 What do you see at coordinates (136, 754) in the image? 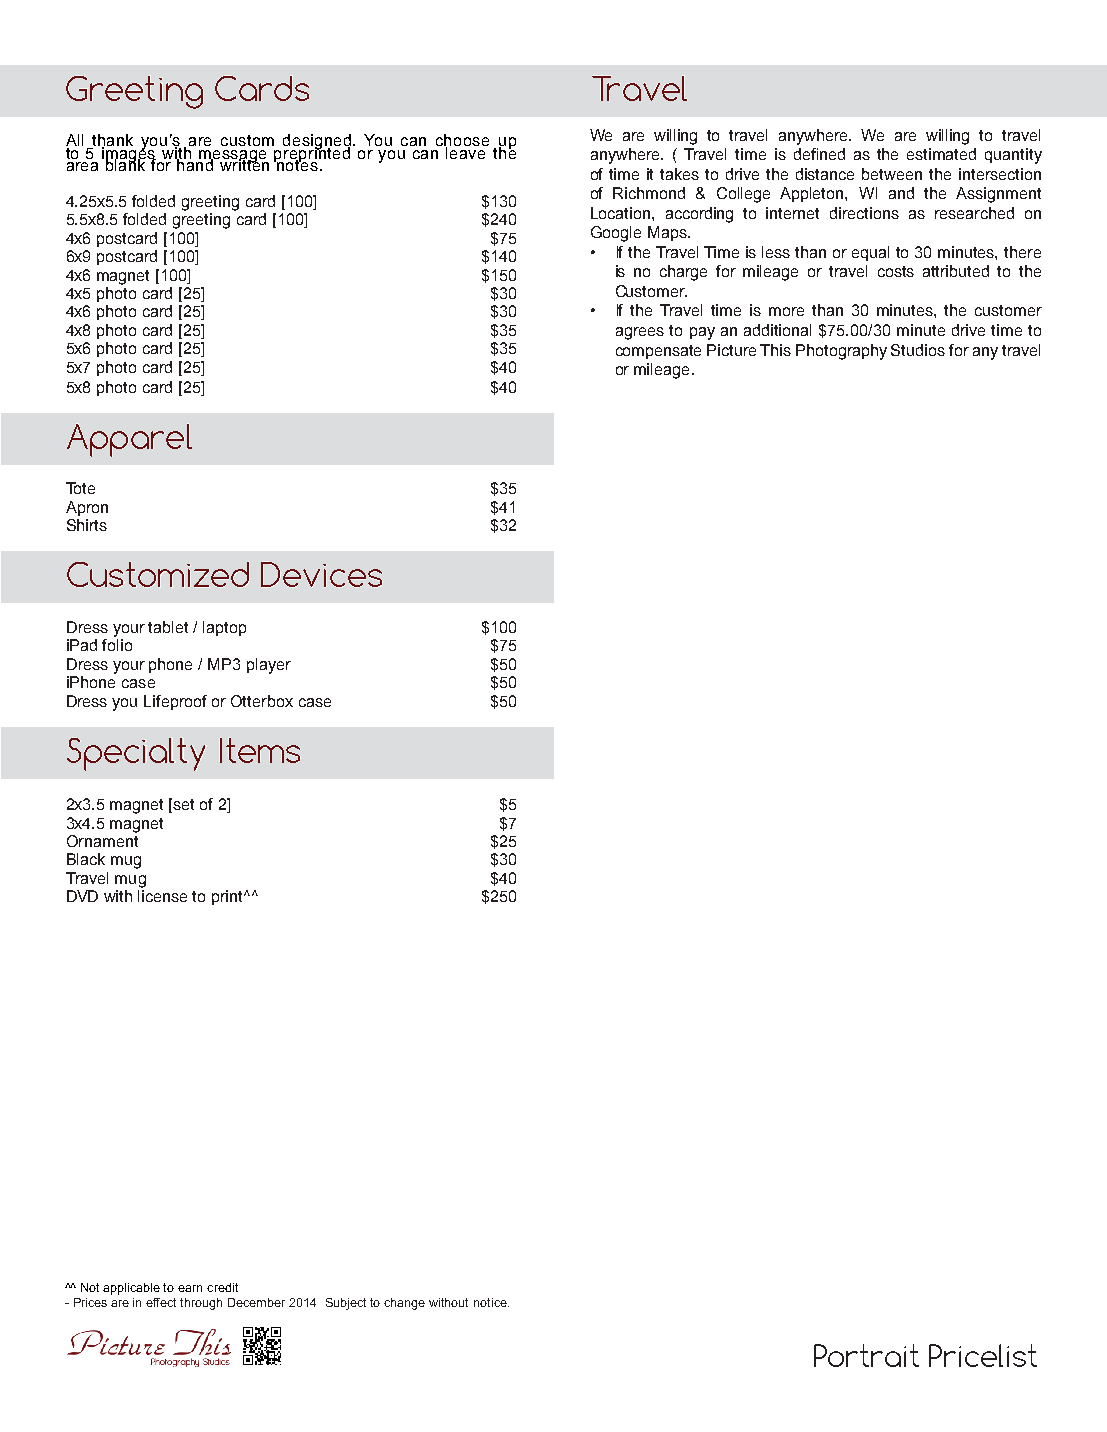
I see `Specialty` at bounding box center [136, 754].
